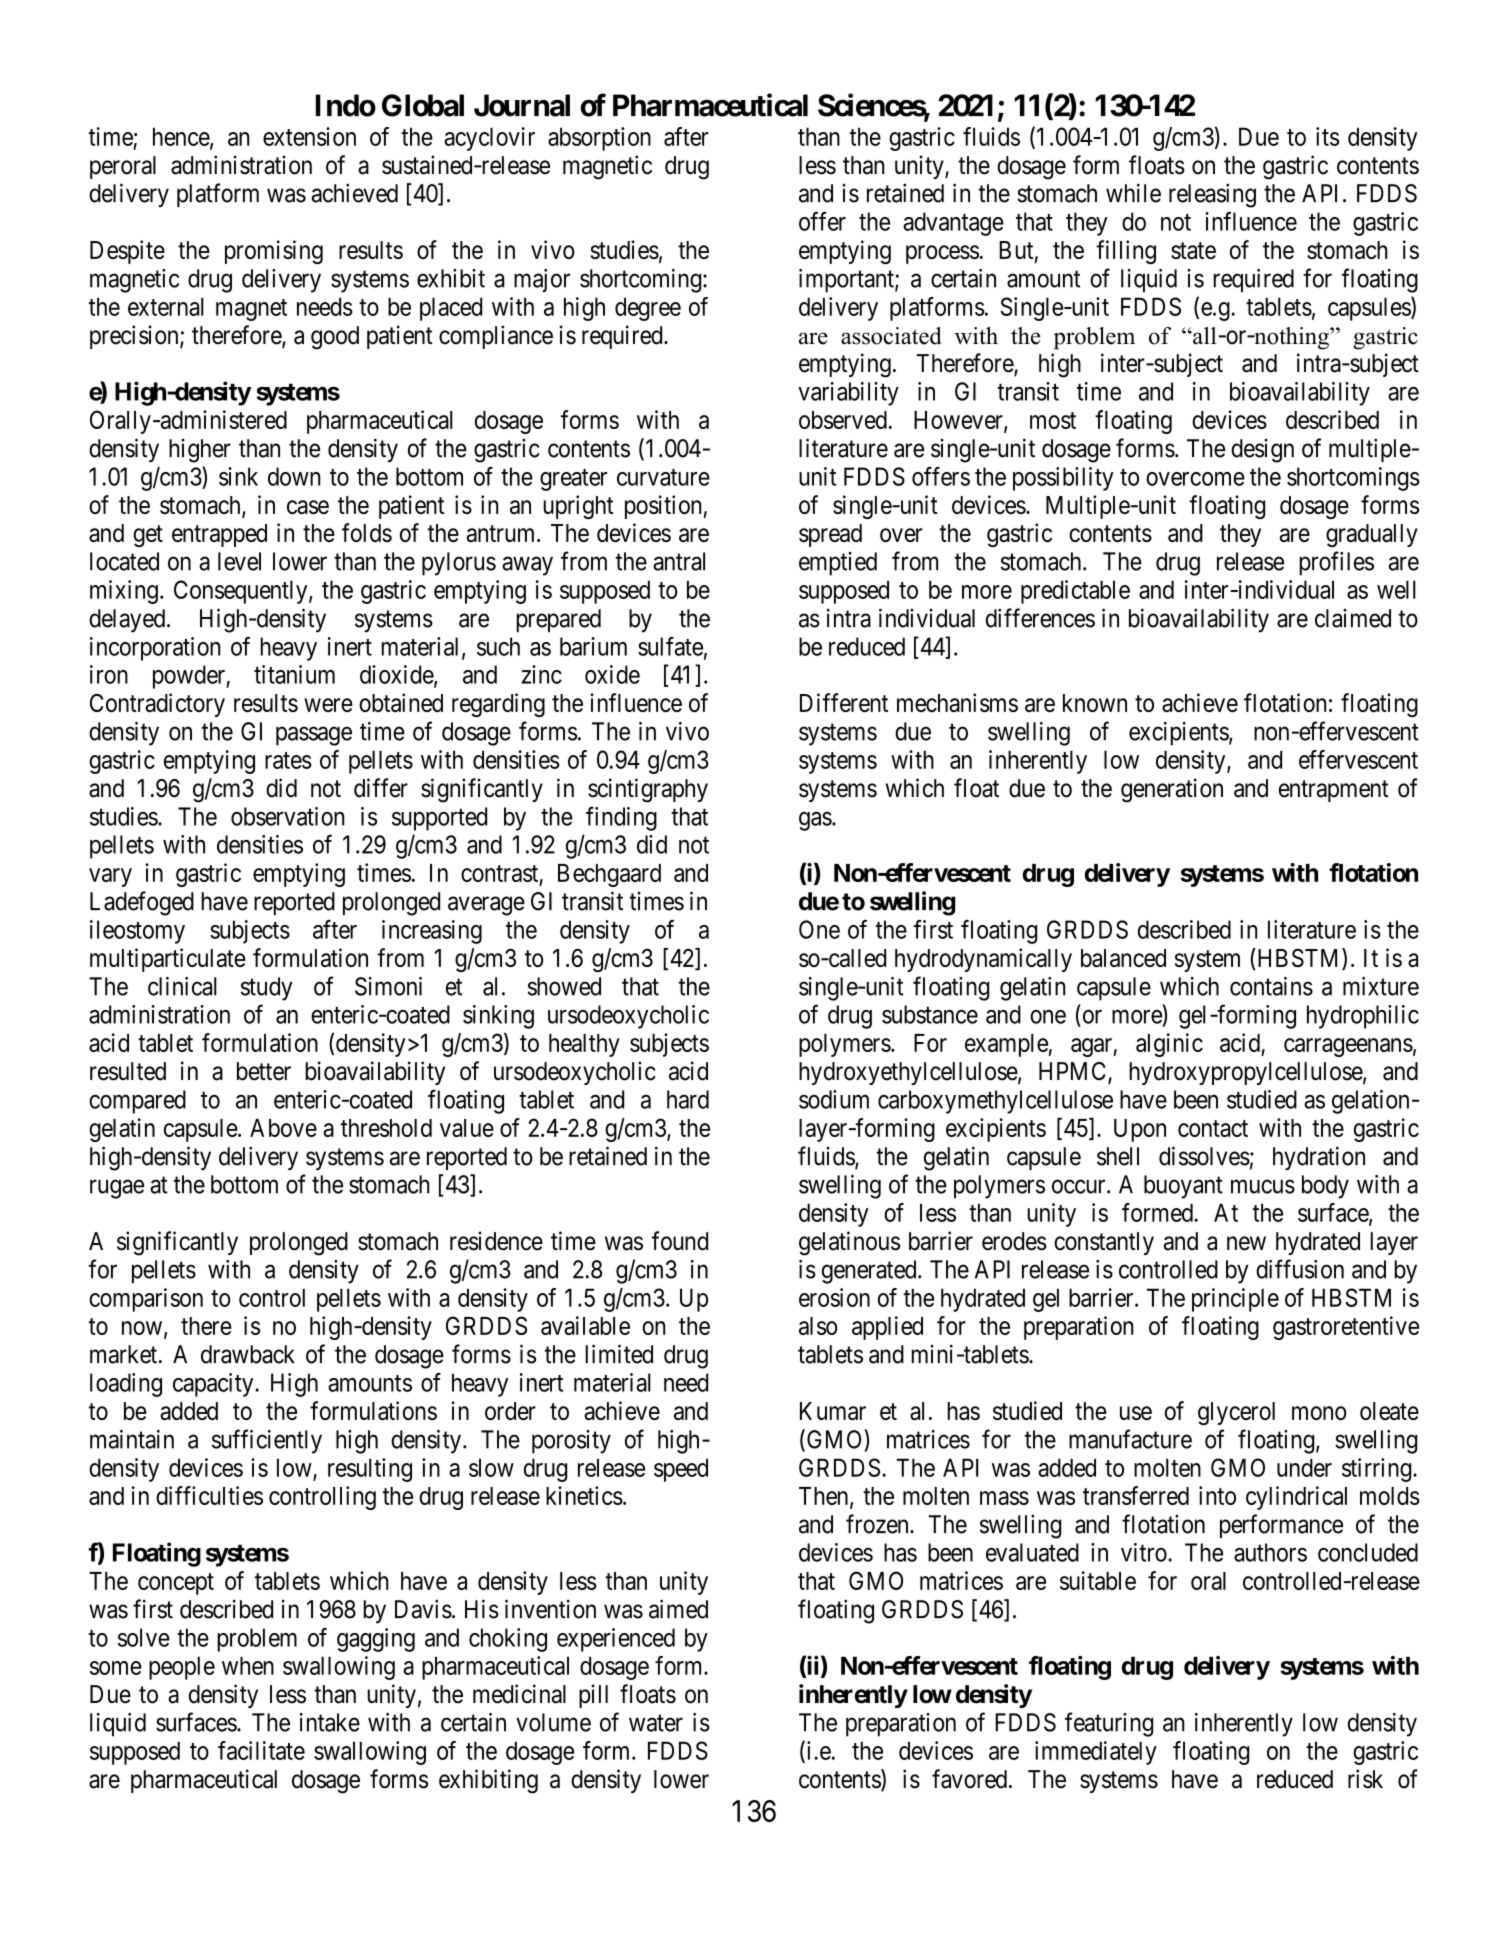  I want to click on showed, so click(564, 986).
